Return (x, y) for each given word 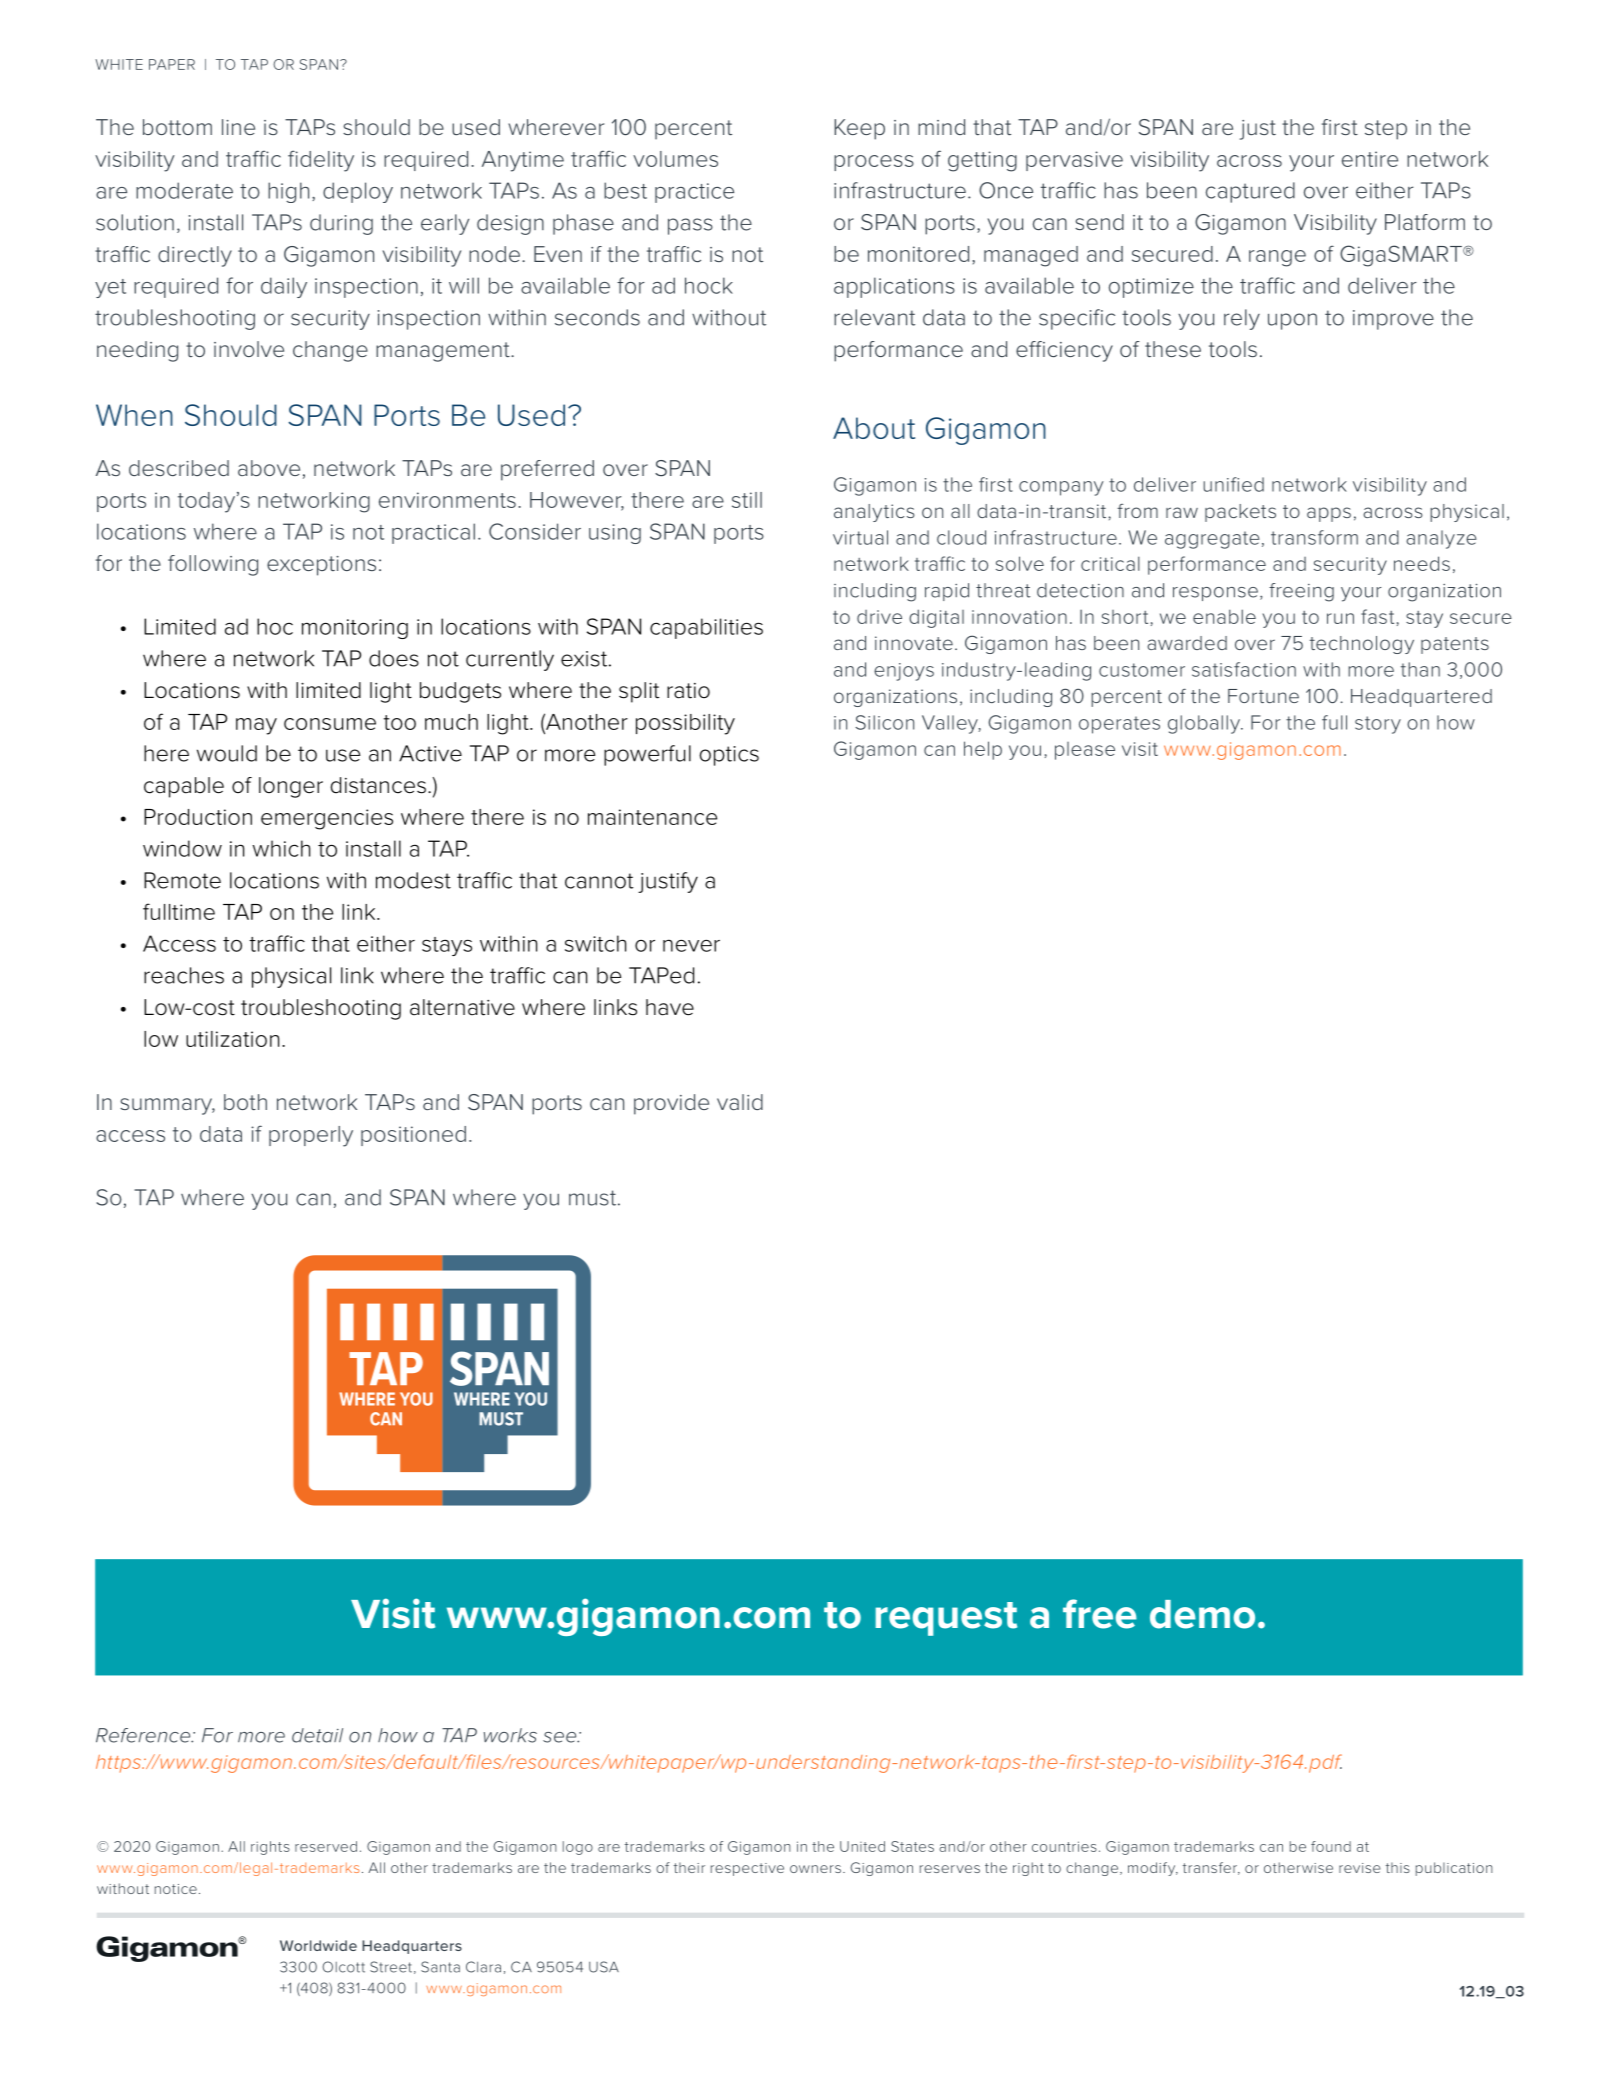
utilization (232, 1039)
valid (740, 1102)
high (288, 192)
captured (1250, 192)
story (1378, 725)
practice (694, 193)
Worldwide (318, 1945)
